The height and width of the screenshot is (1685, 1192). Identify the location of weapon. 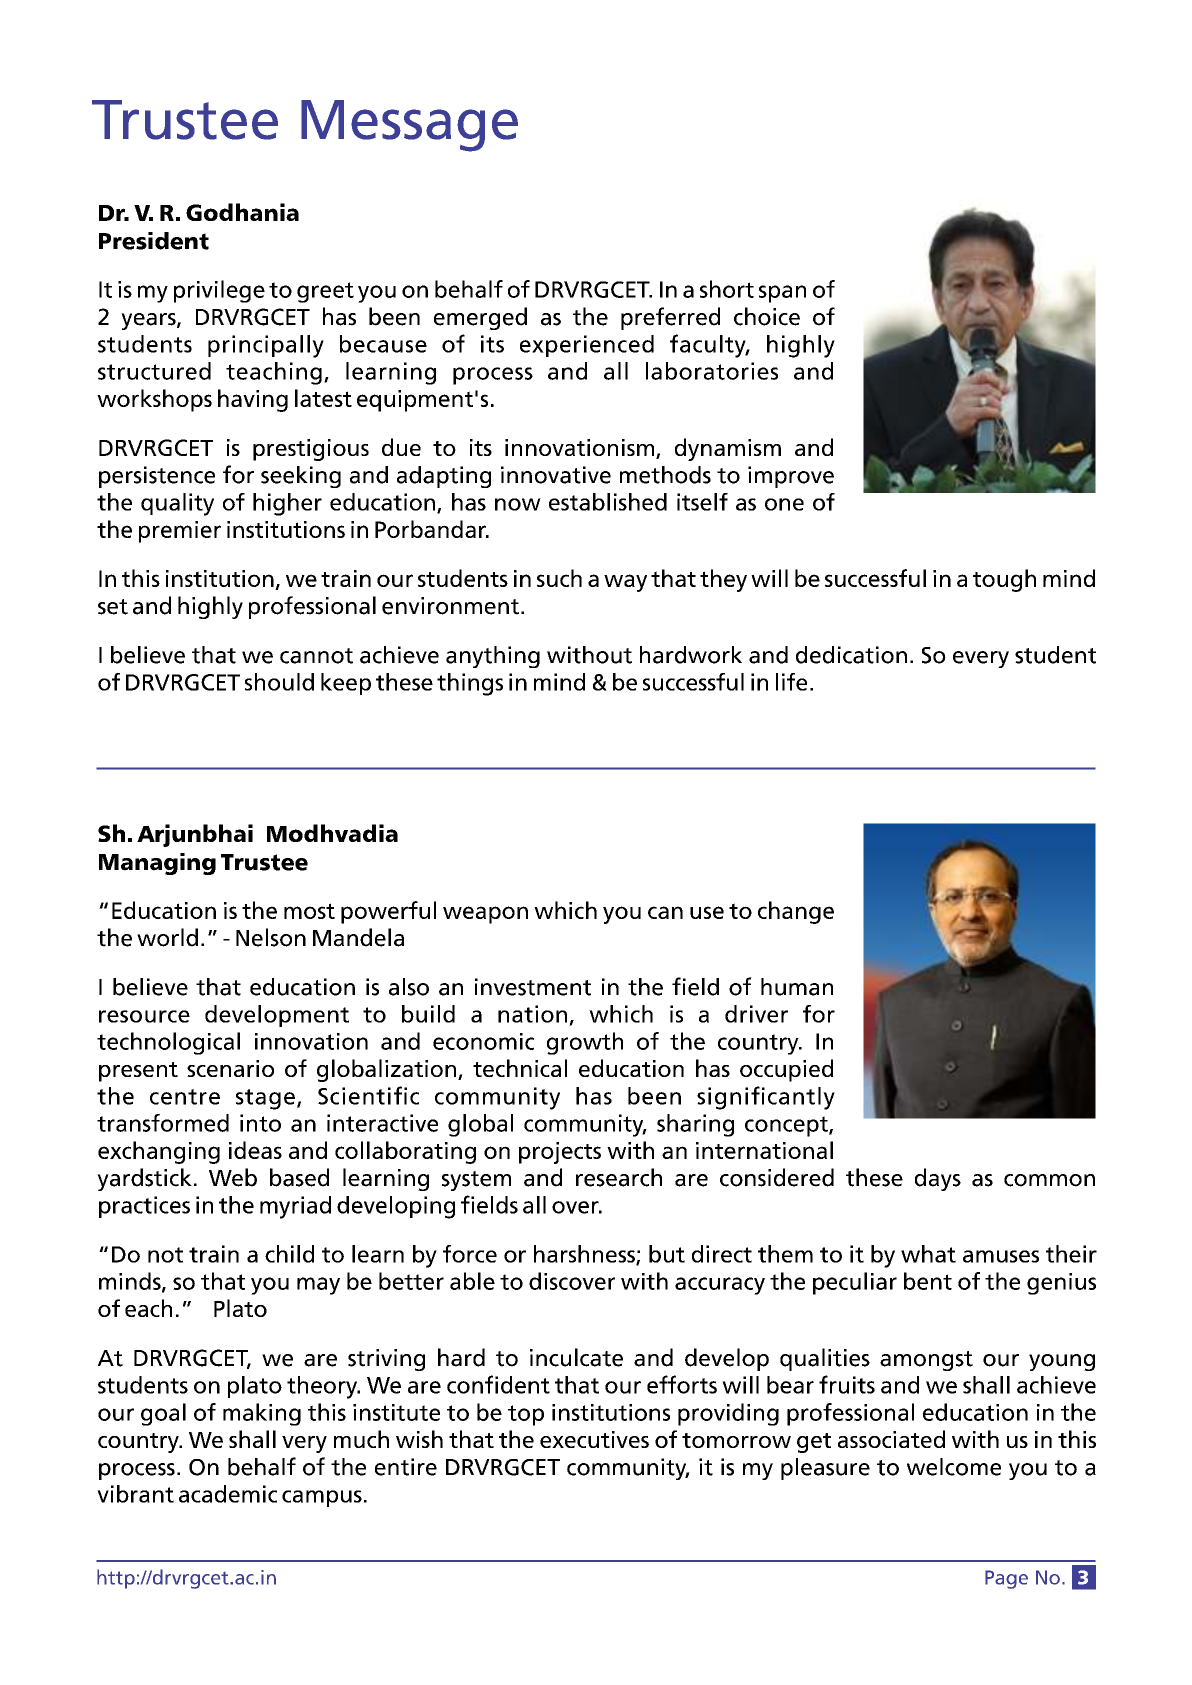
(485, 915).
